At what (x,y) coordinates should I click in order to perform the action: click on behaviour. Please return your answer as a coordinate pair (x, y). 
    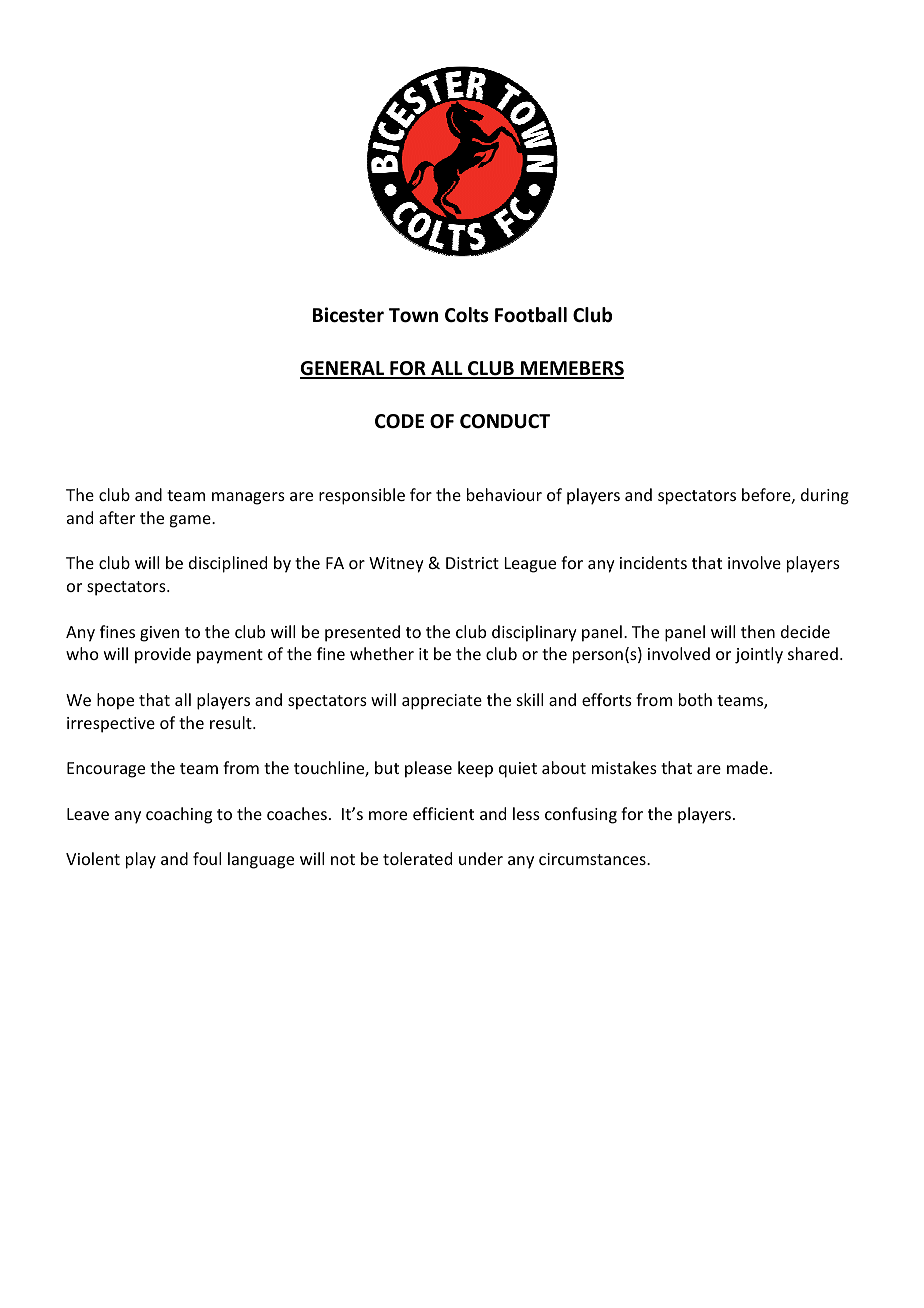
    Looking at the image, I should click on (504, 494).
